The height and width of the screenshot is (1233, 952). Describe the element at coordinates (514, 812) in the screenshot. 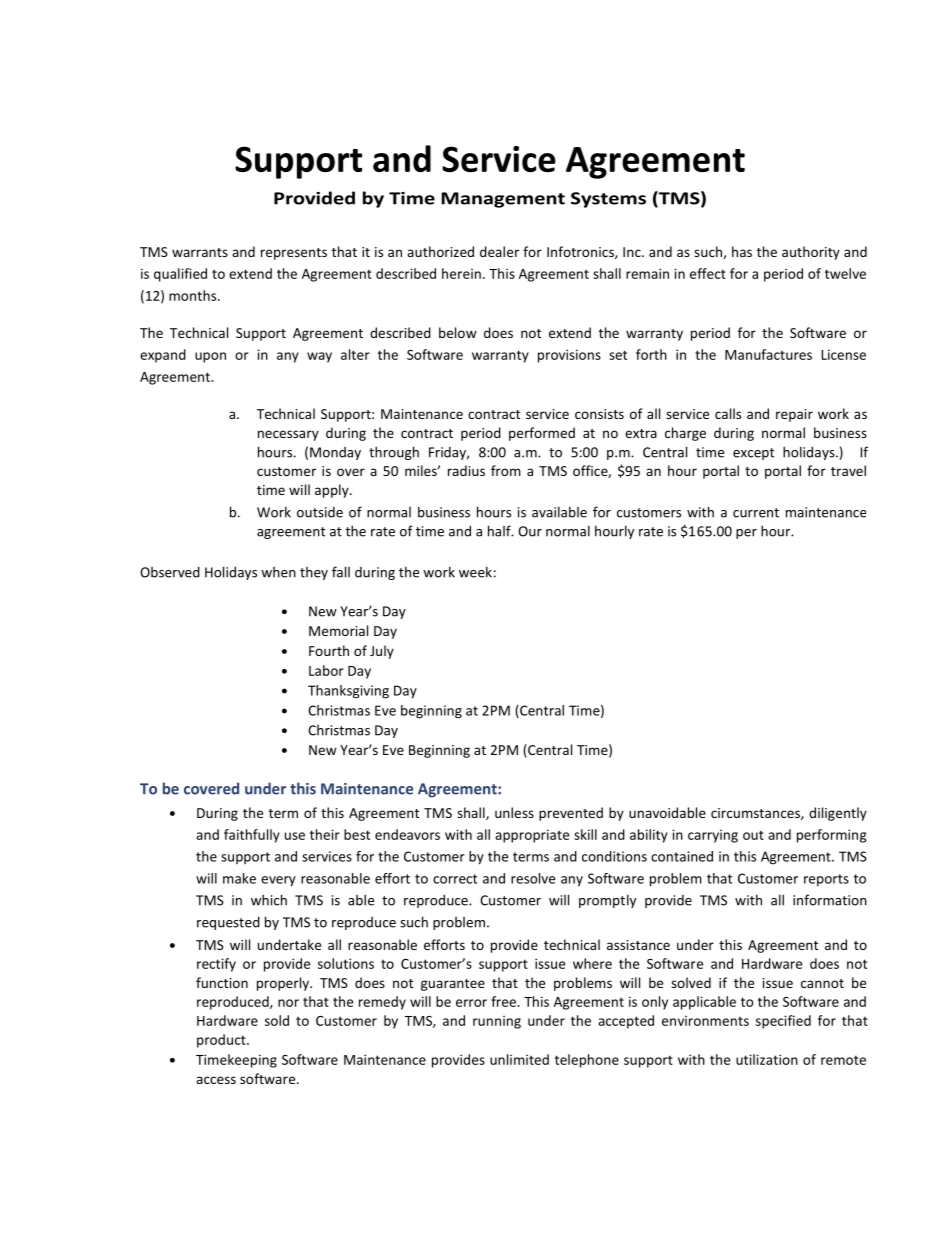

I see `unless` at that location.
